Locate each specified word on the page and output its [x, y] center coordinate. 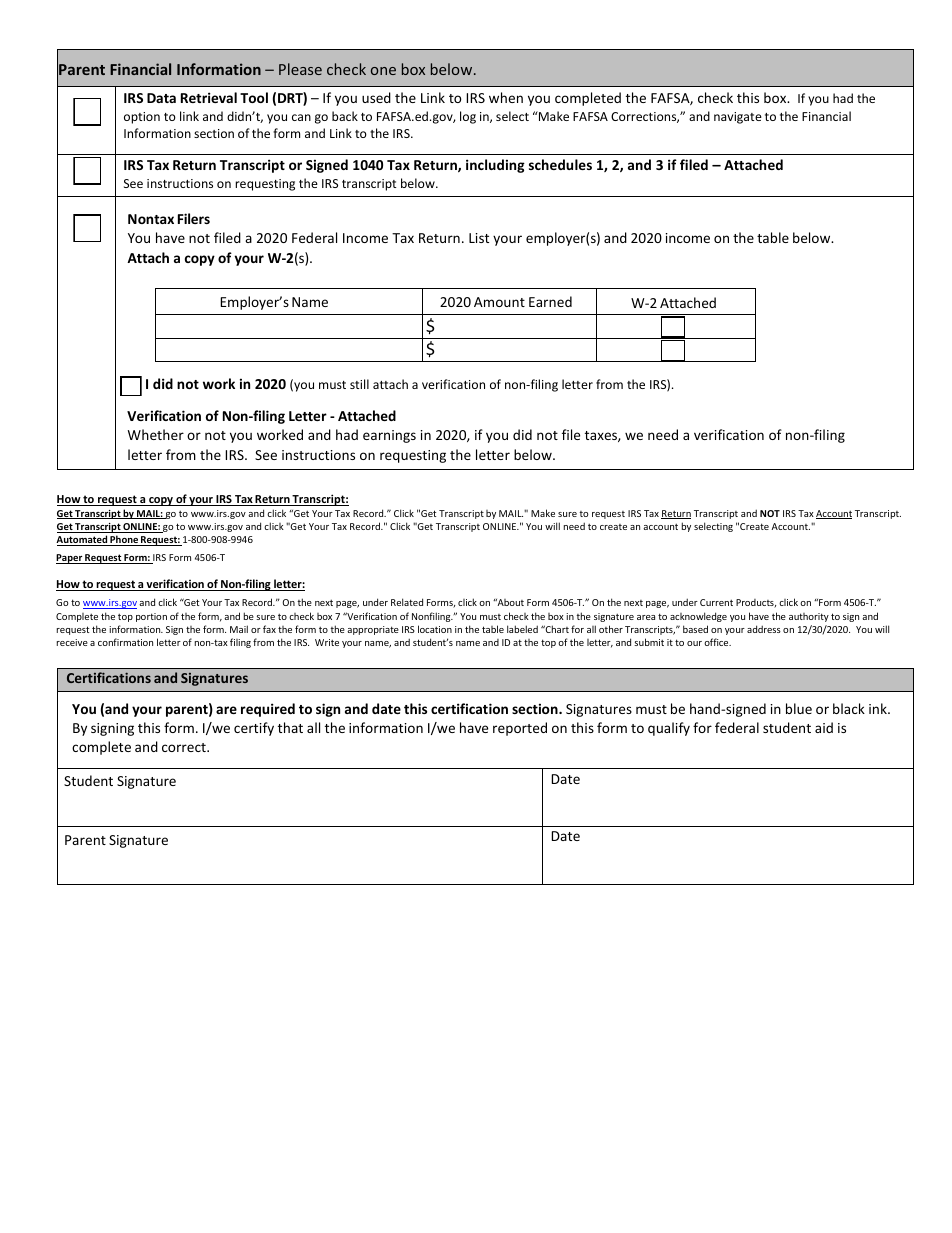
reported [520, 729]
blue [799, 708]
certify [254, 729]
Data [161, 98]
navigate [738, 118]
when [506, 97]
